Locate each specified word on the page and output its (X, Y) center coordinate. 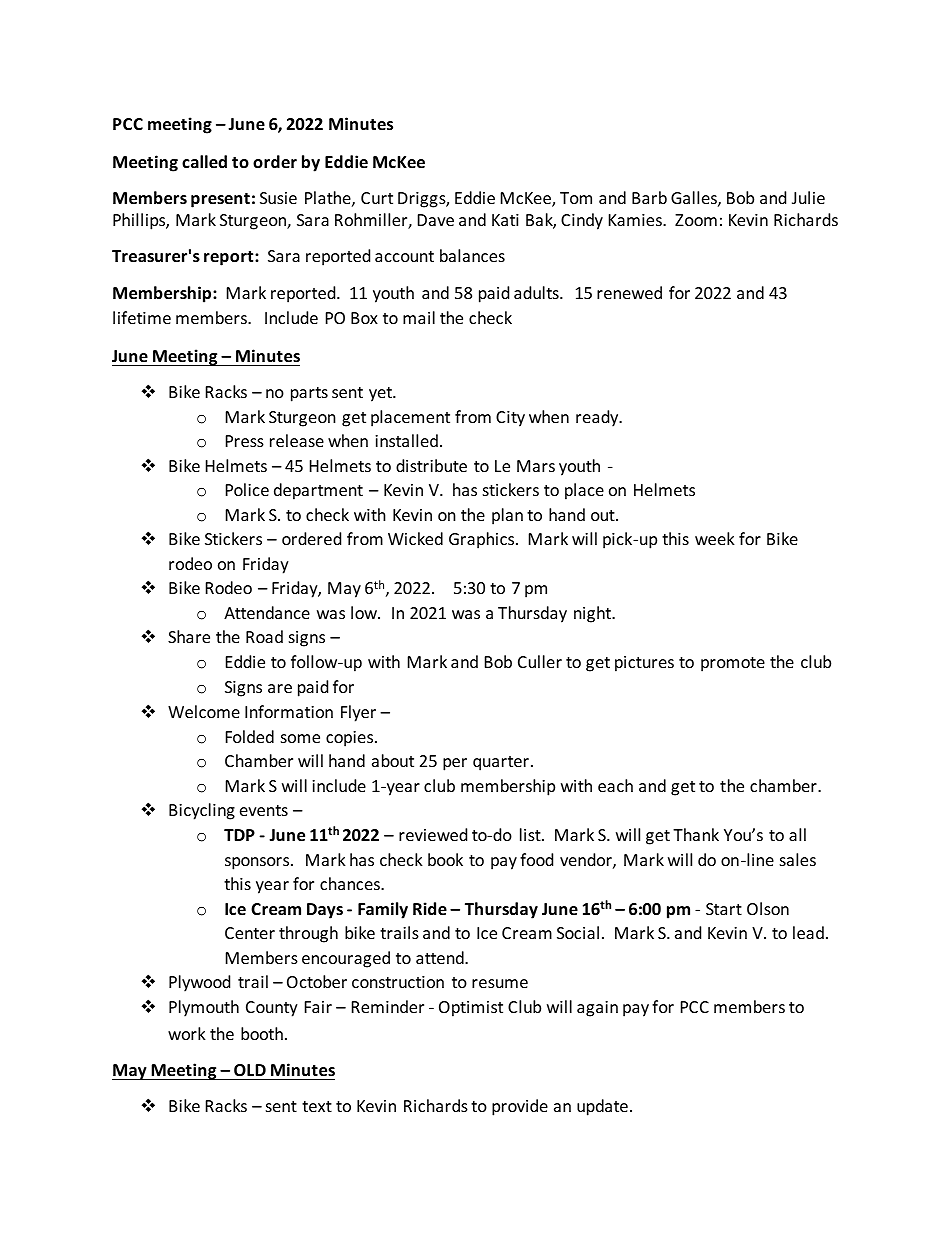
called (204, 162)
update (602, 1107)
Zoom (696, 220)
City (510, 419)
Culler (540, 661)
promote (733, 664)
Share (189, 636)
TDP (239, 835)
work (187, 1033)
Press (245, 441)
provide (520, 1107)
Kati (505, 220)
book (445, 859)
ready (598, 418)
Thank (696, 834)
